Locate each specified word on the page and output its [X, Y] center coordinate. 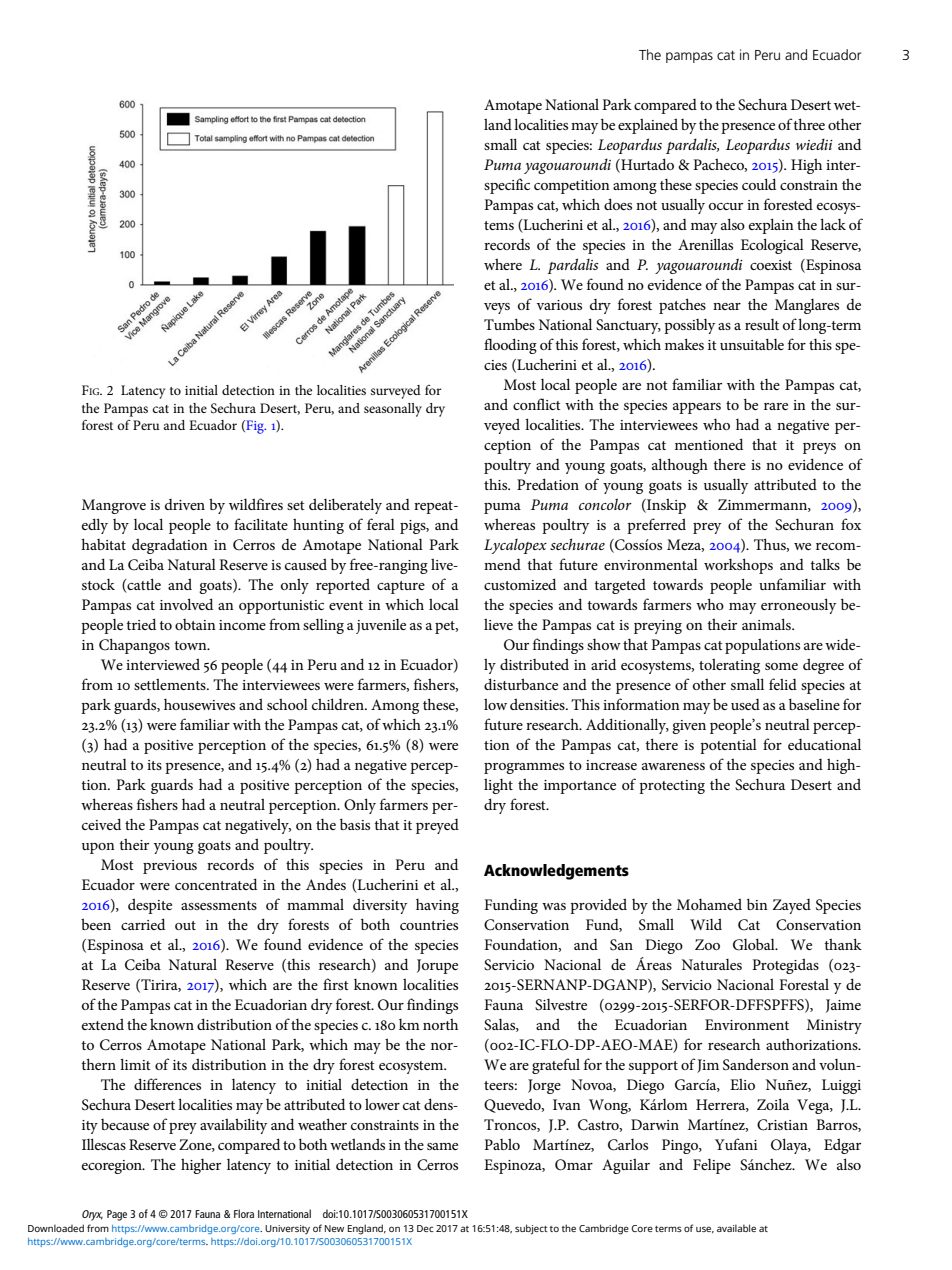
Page [117, 1215]
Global [755, 944]
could [759, 184]
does [618, 204]
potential [728, 746]
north [440, 1024]
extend [103, 1024]
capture [401, 587]
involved [186, 604]
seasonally [393, 410]
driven [185, 504]
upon [98, 848]
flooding [510, 346]
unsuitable [752, 344]
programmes [524, 768]
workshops [738, 566]
